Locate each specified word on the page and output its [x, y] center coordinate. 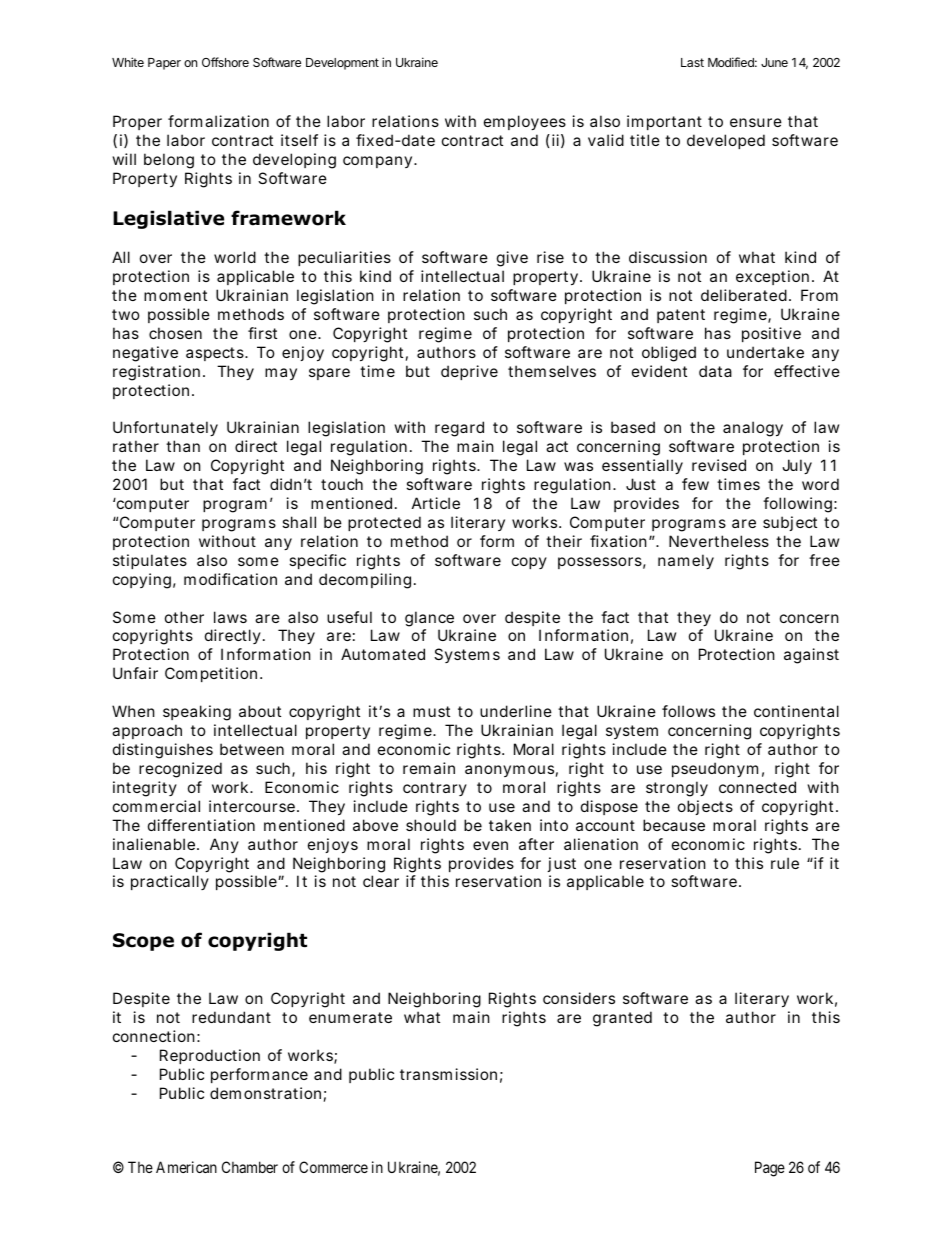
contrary [435, 789]
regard [459, 429]
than [183, 446]
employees [525, 122]
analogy [753, 429]
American [186, 1167]
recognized [180, 770]
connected [757, 787]
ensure [756, 122]
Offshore [225, 62]
